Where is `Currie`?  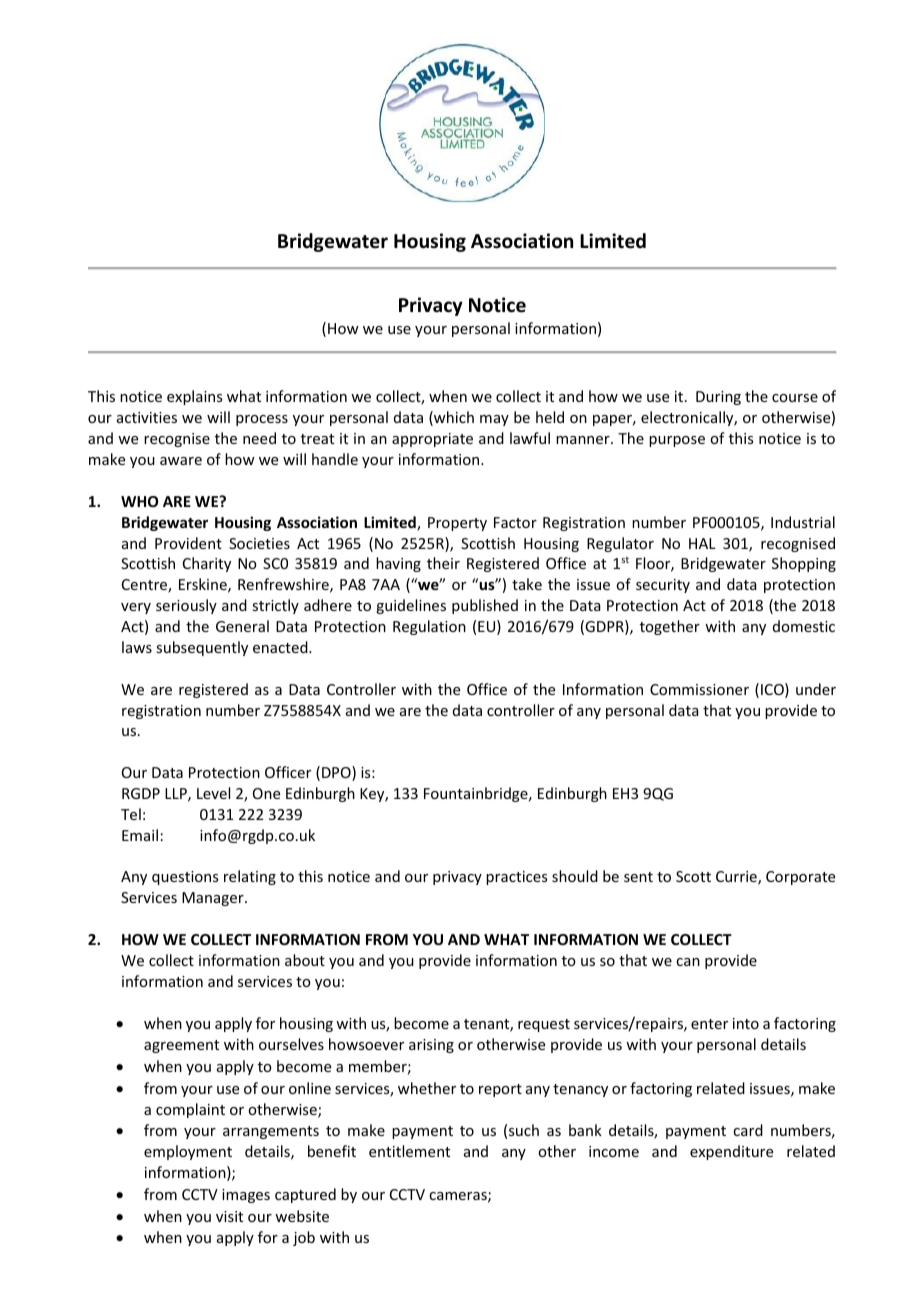
Currie is located at coordinates (737, 878).
